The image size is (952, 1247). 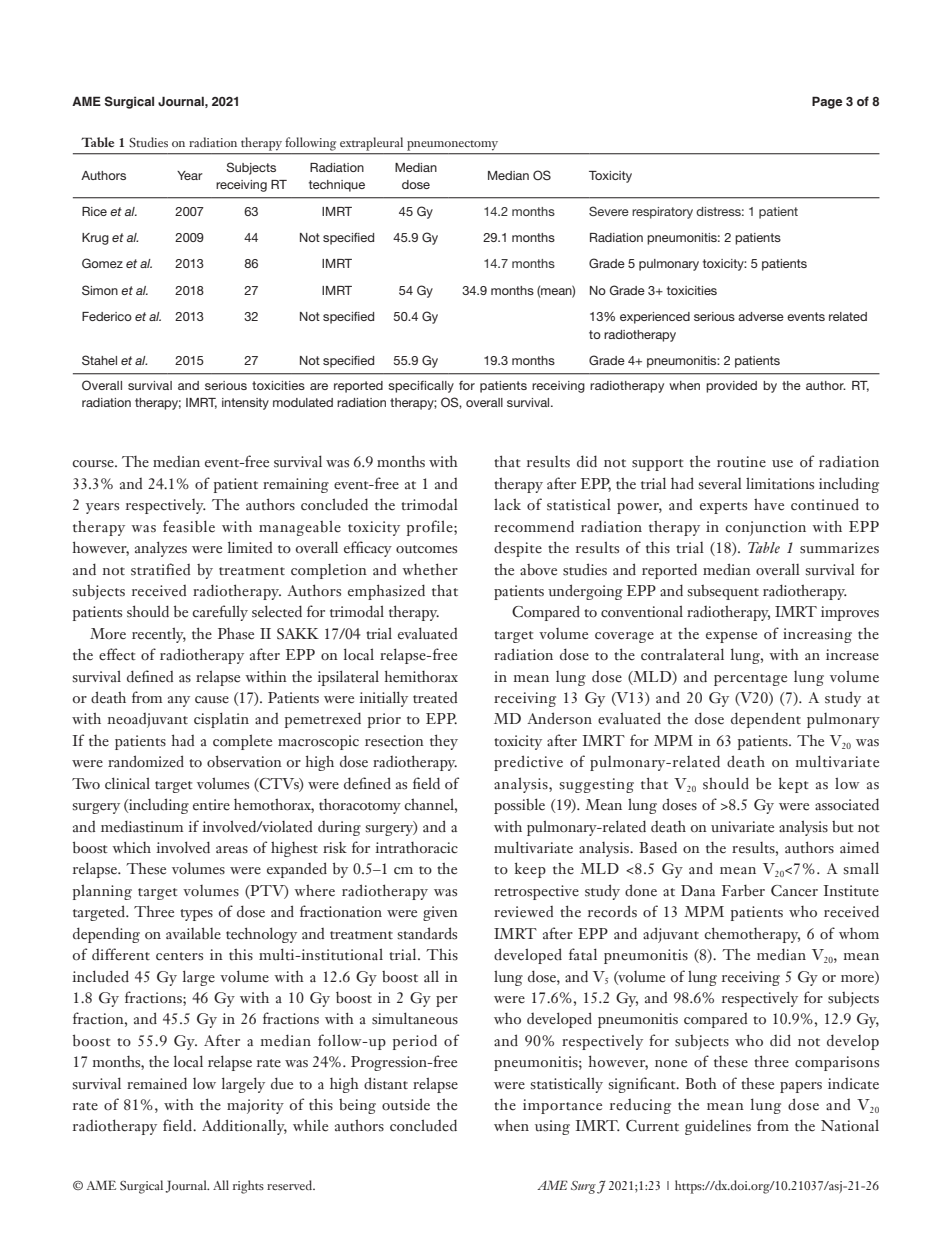 I want to click on expense, so click(x=731, y=637).
